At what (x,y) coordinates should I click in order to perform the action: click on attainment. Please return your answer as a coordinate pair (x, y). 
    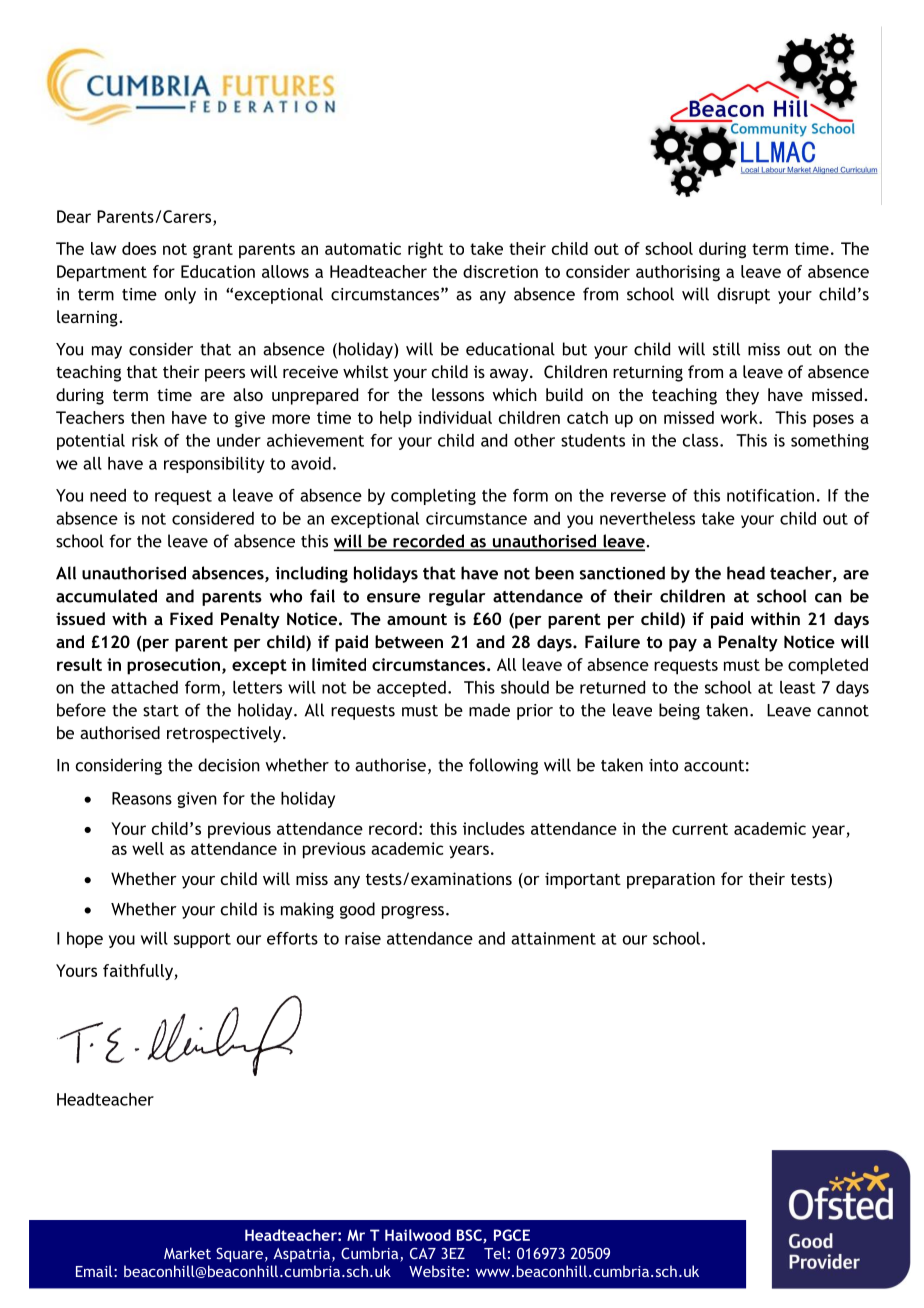
    Looking at the image, I should click on (553, 938).
